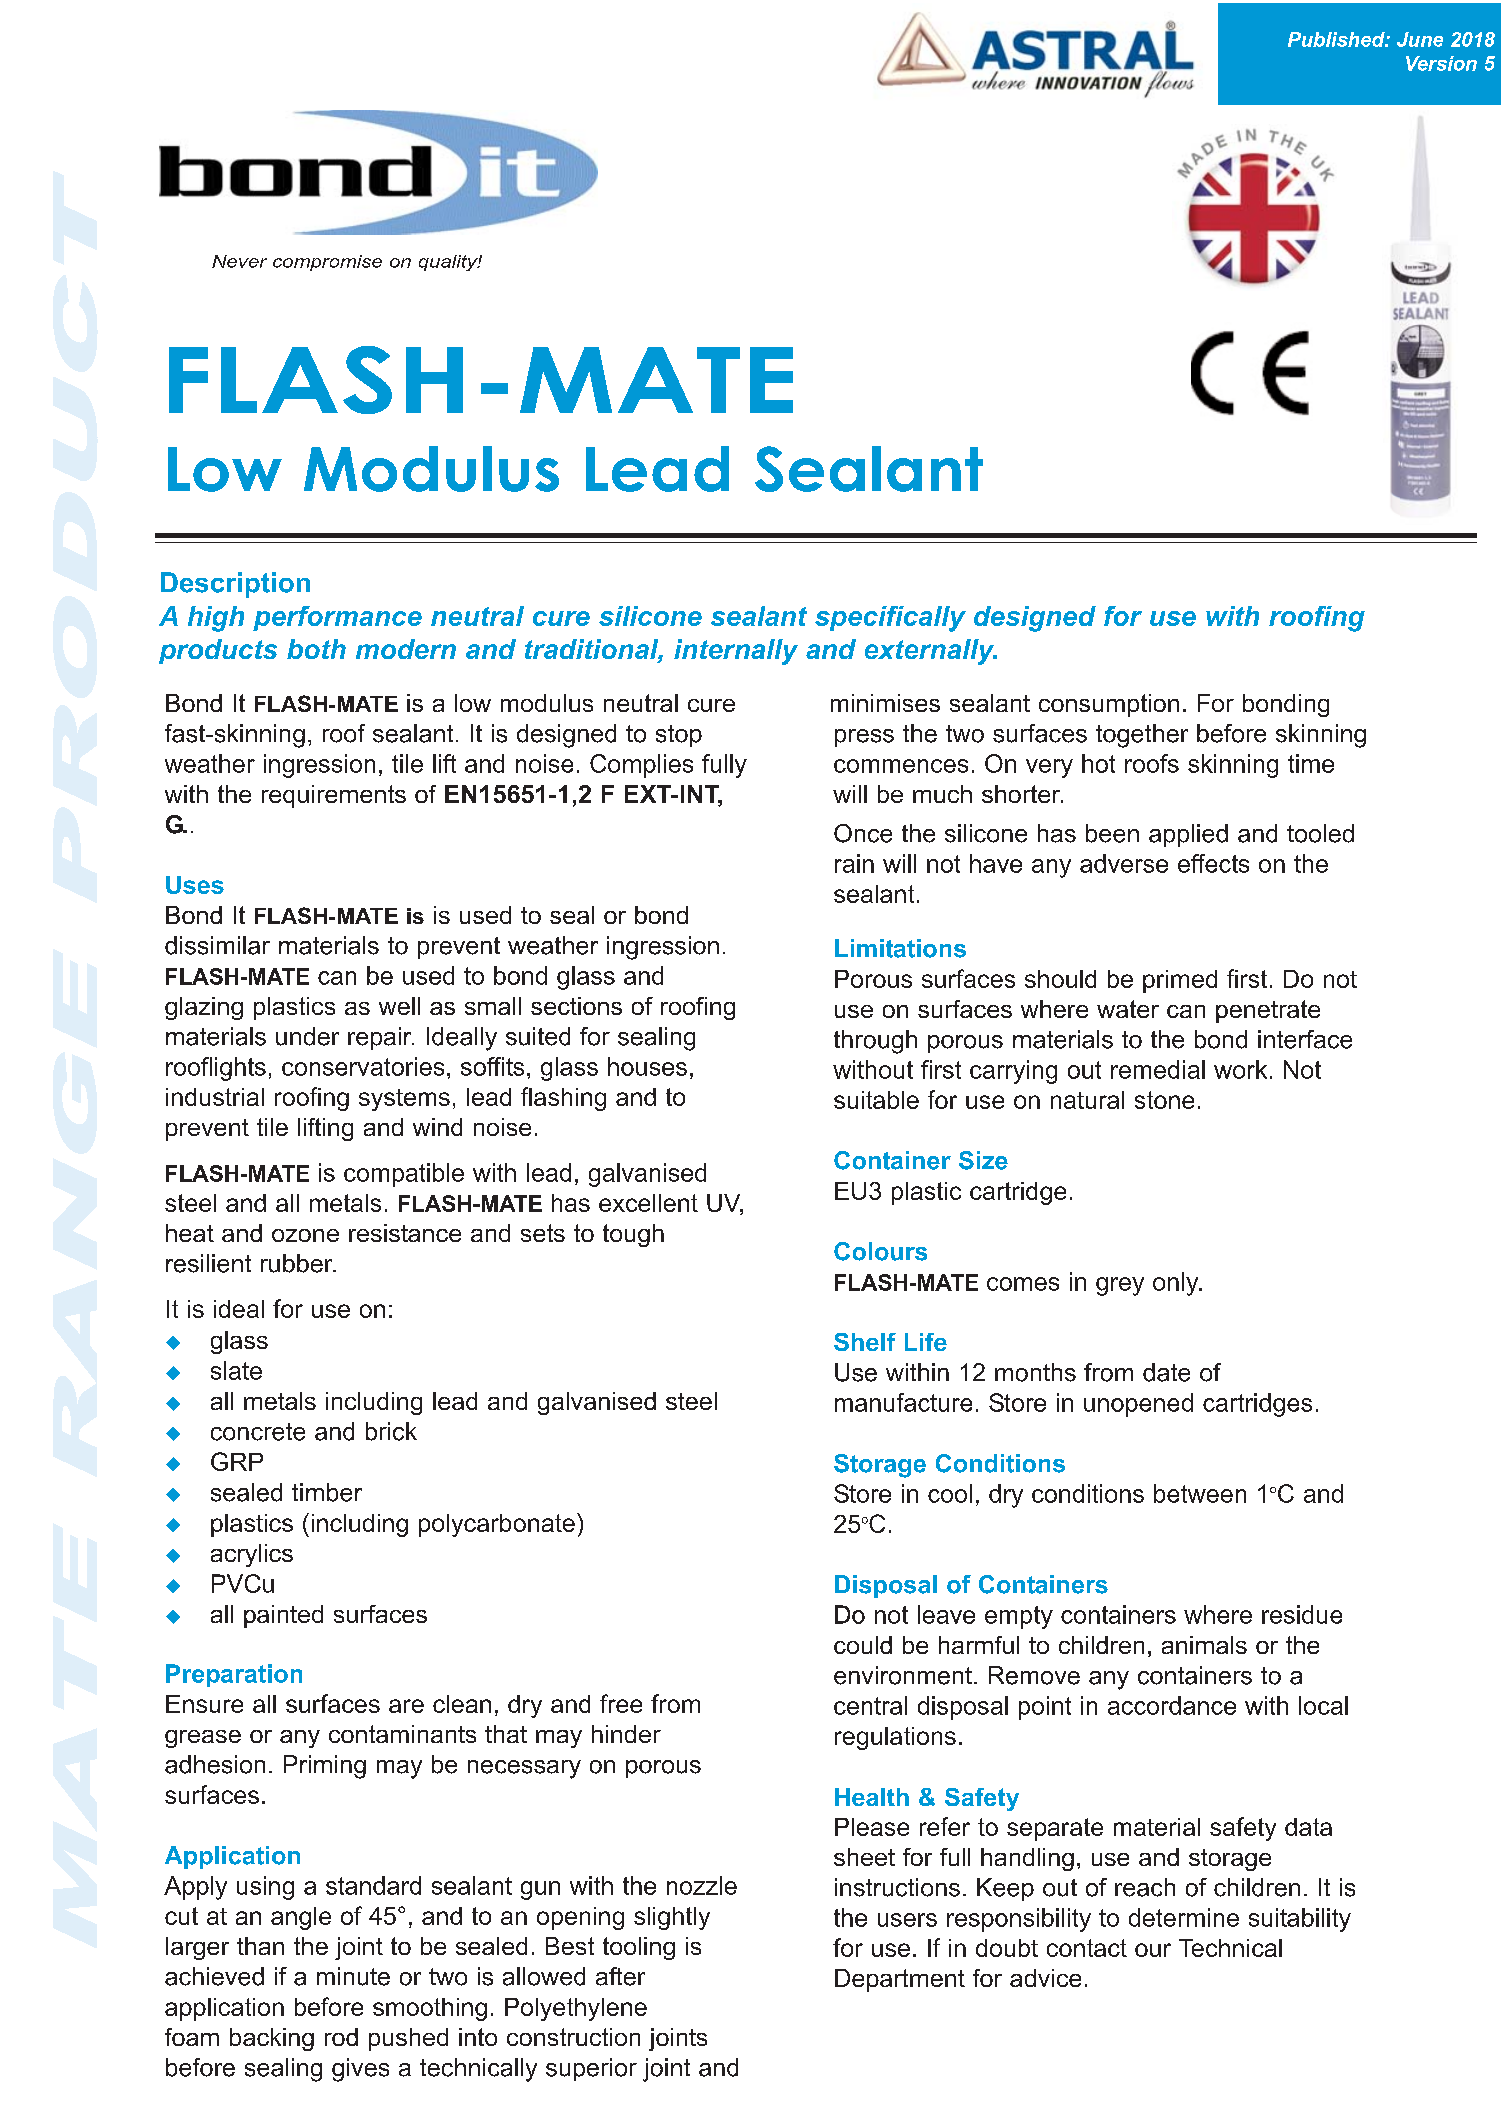  What do you see at coordinates (1337, 39) in the screenshot?
I see `Published` at bounding box center [1337, 39].
